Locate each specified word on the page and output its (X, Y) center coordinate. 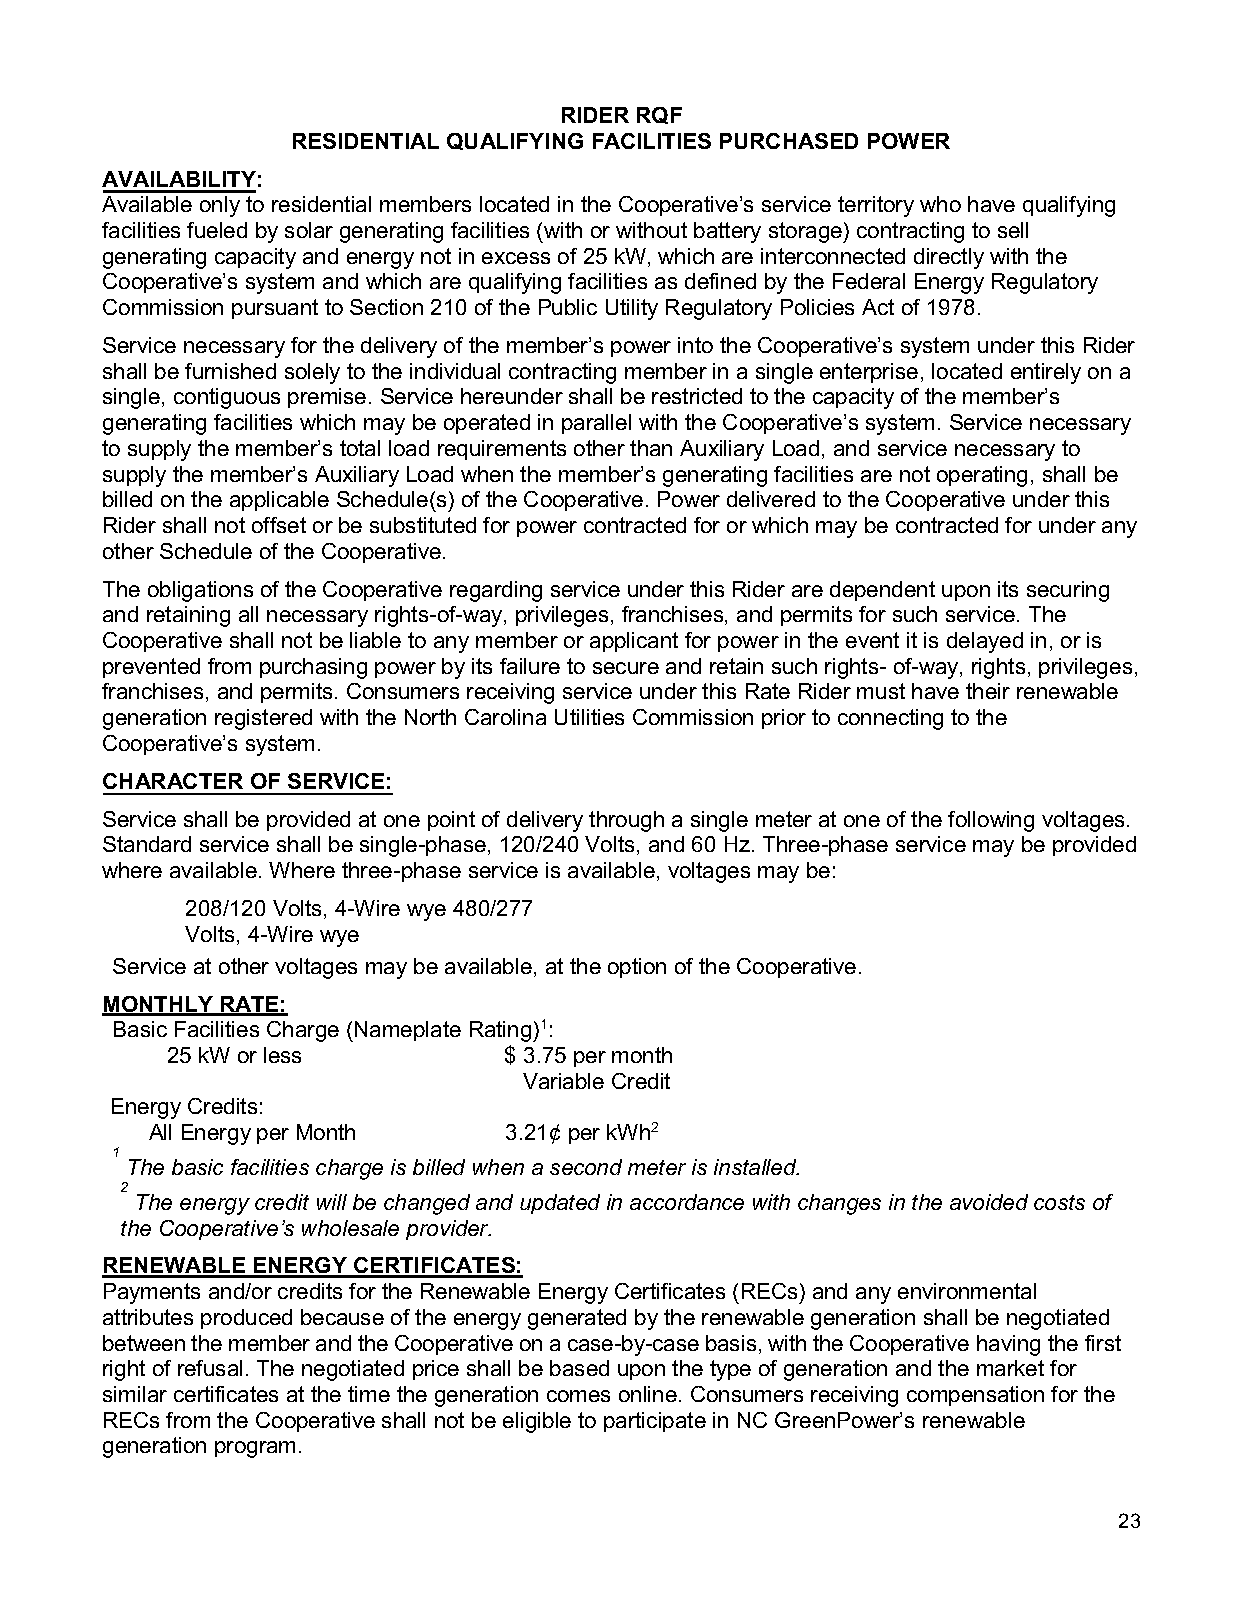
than (651, 448)
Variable (563, 1081)
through (626, 821)
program (255, 1449)
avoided (989, 1202)
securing (1068, 591)
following (991, 821)
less (282, 1055)
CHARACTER (173, 781)
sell (1013, 230)
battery (727, 232)
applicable (279, 501)
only (220, 206)
